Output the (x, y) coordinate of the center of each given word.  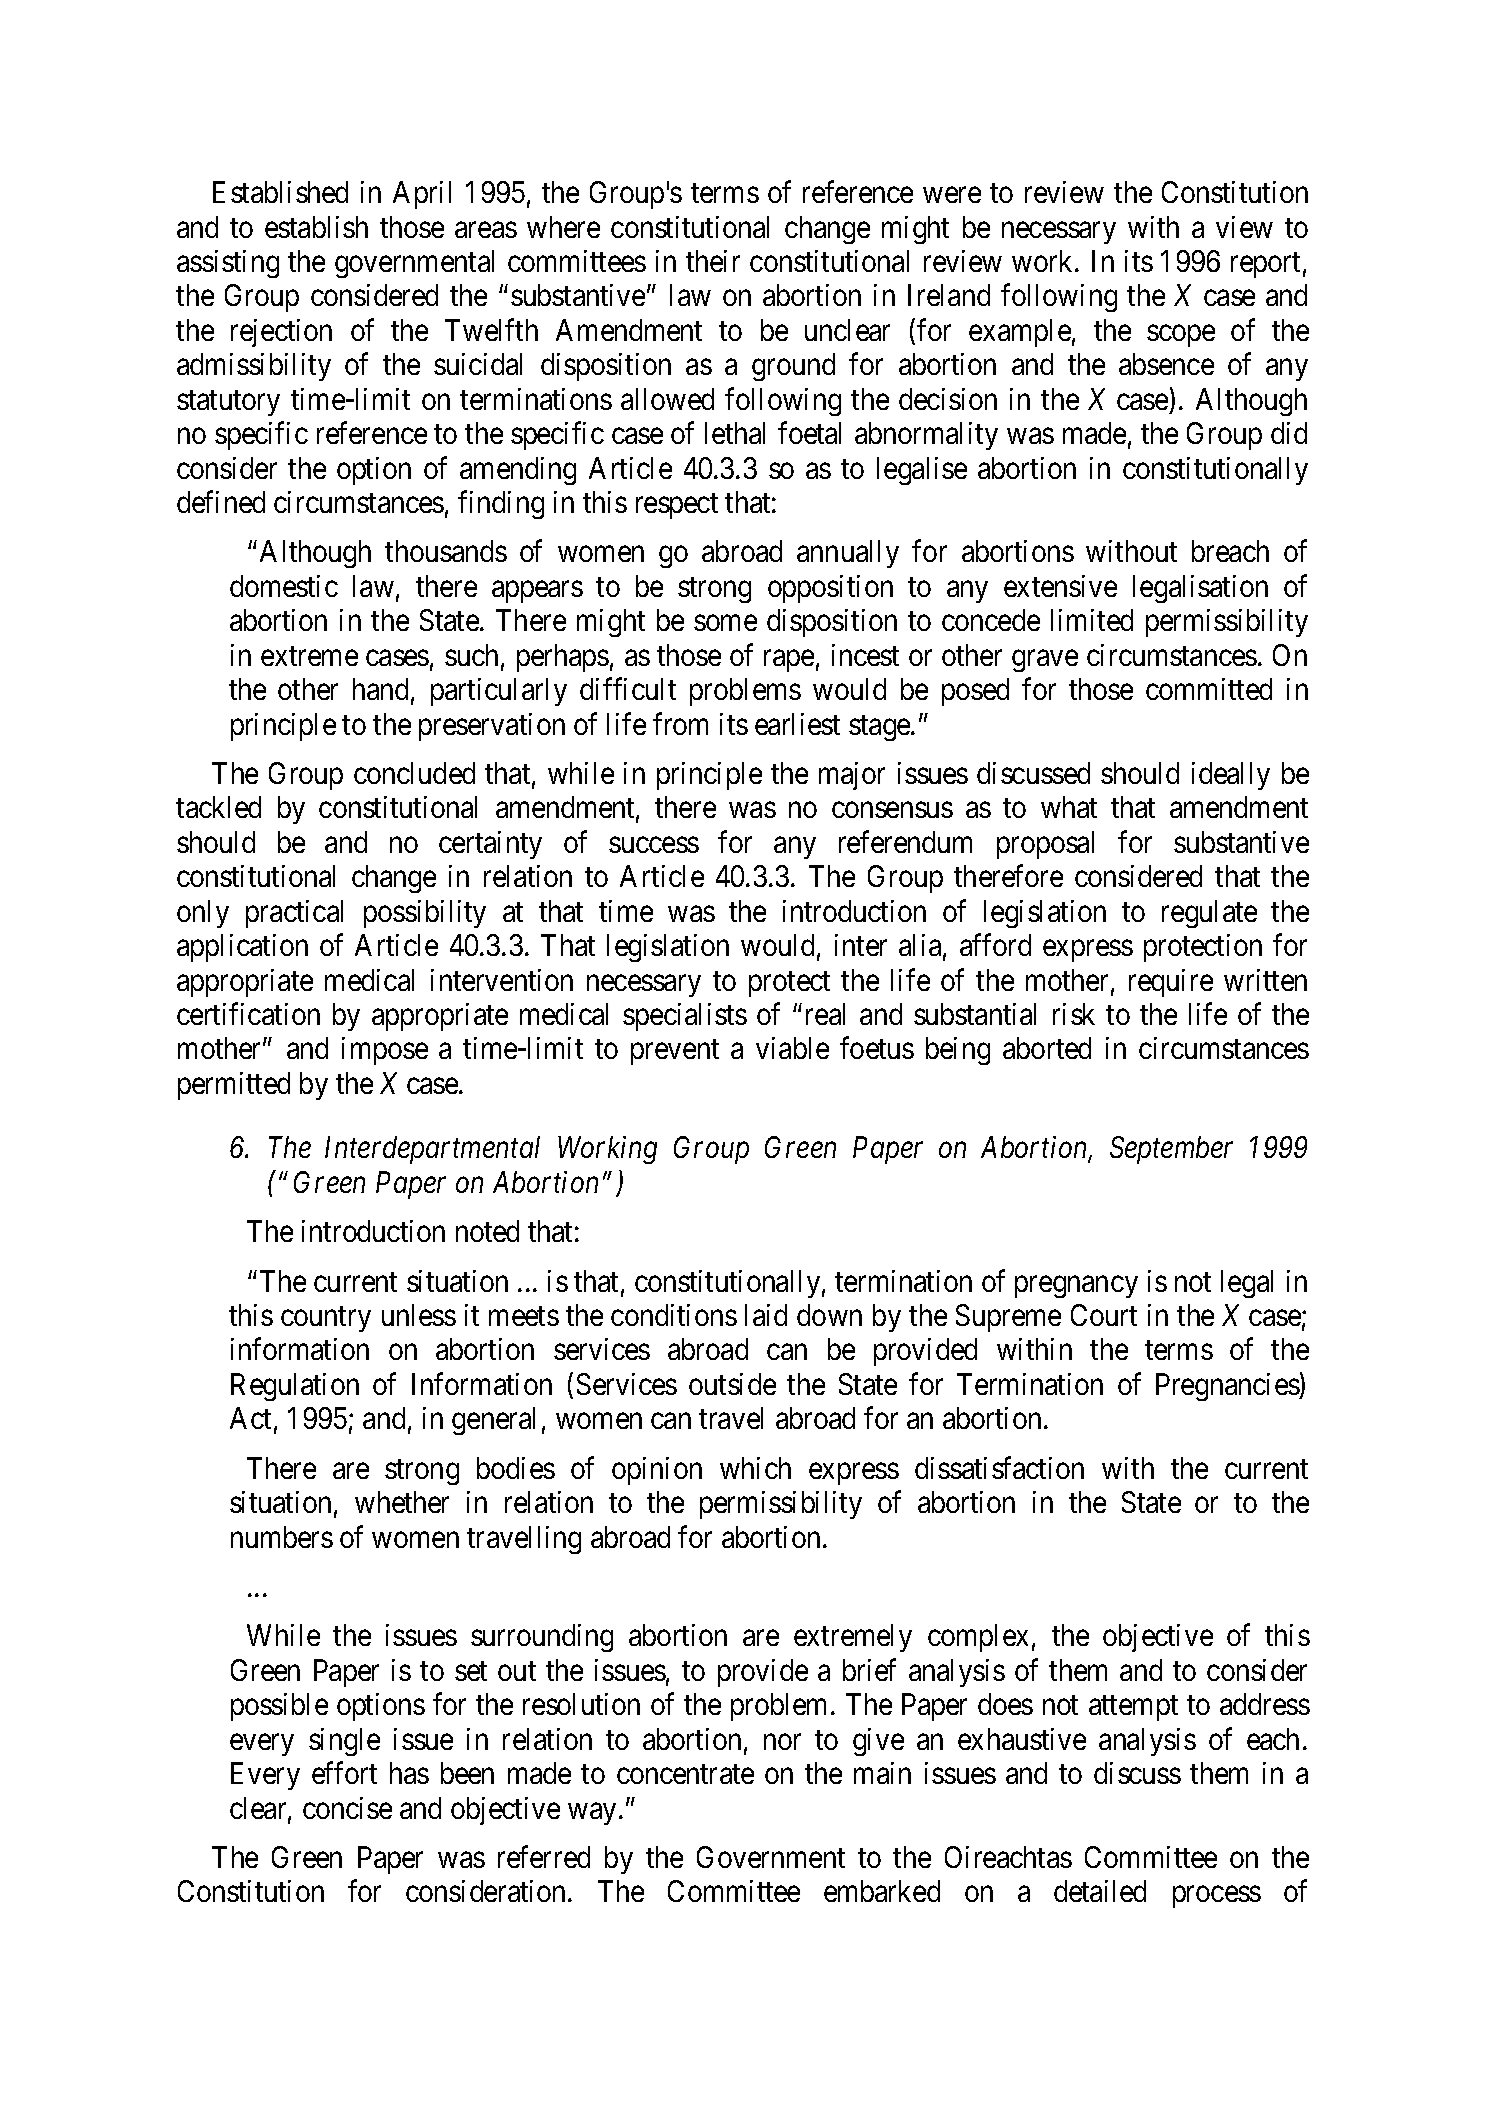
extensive (1060, 586)
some (725, 623)
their (713, 261)
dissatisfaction (999, 1467)
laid (766, 1315)
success (654, 845)
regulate (1209, 914)
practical (294, 914)
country (326, 1319)
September (1171, 1150)
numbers (282, 1537)
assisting (228, 264)
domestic (284, 586)
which (755, 1468)
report (1265, 265)
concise (347, 1808)
